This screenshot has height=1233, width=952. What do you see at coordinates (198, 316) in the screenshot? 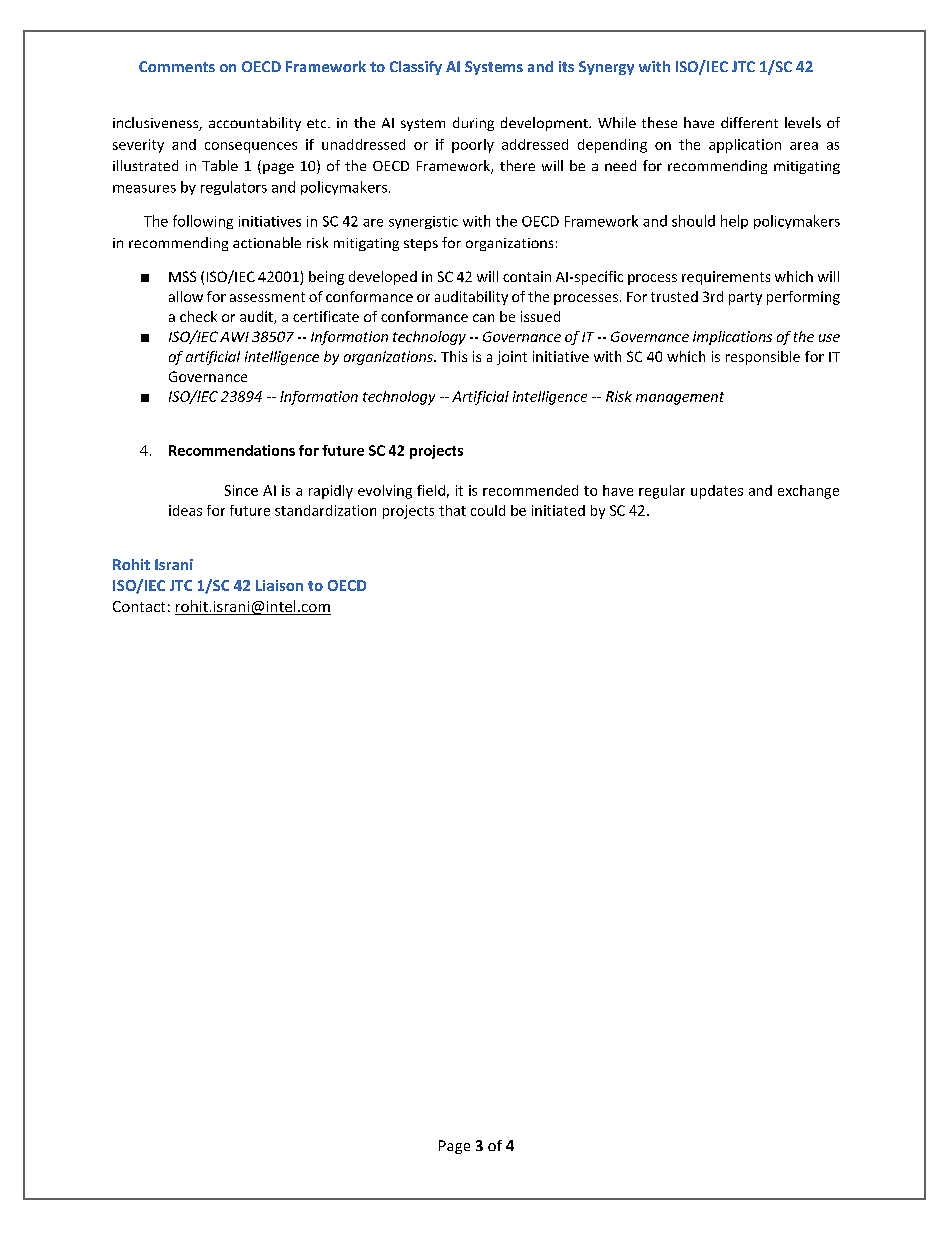
I see `check` at bounding box center [198, 316].
